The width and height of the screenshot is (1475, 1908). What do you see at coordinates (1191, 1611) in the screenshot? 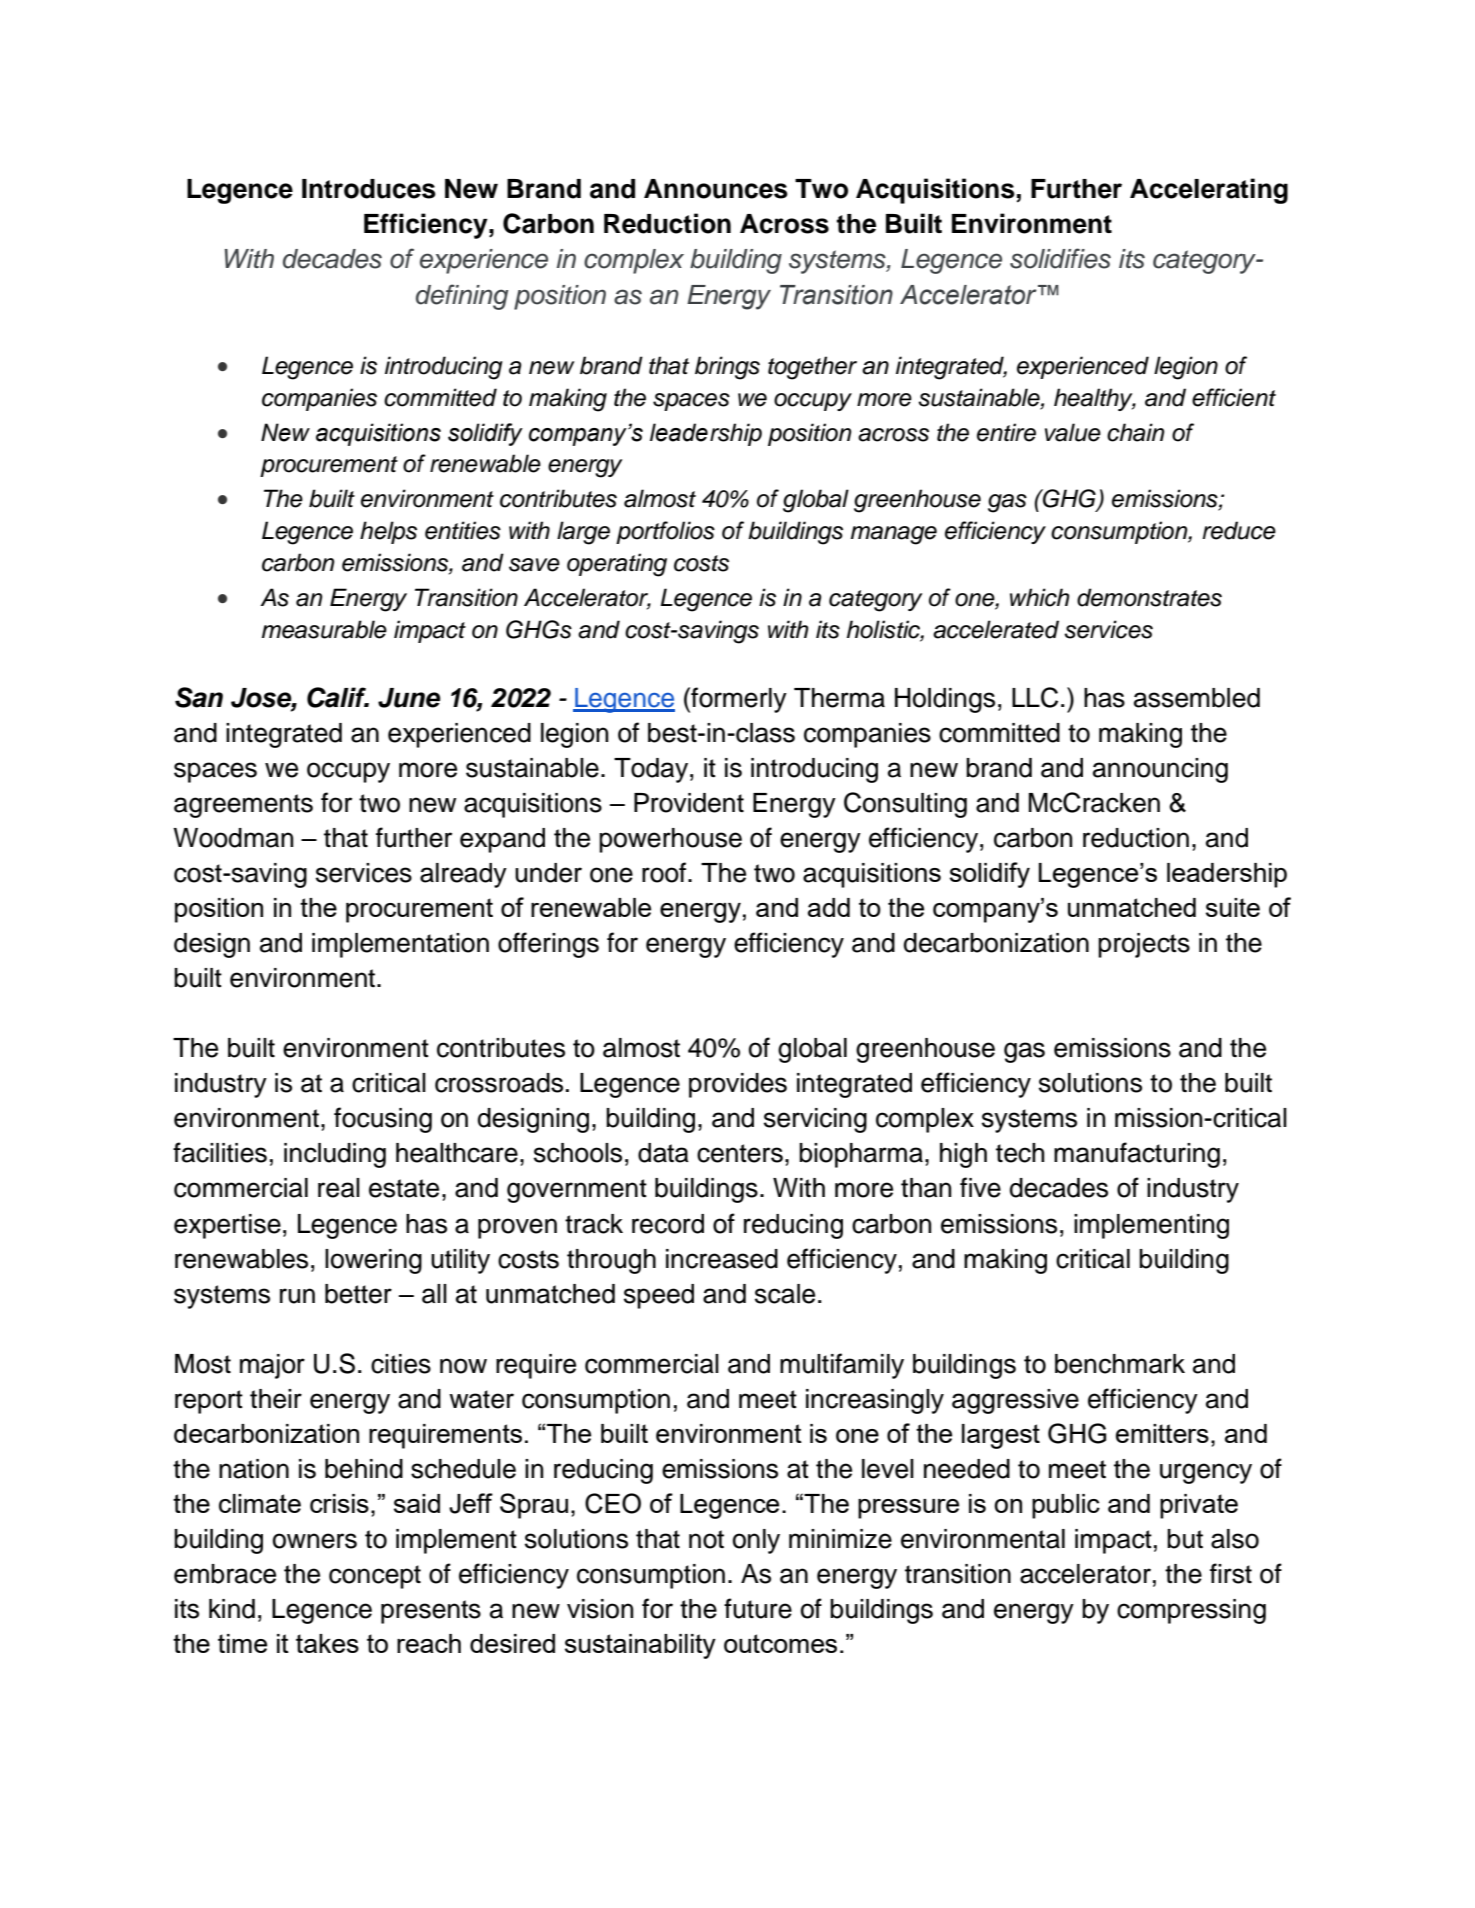
I see `compressing` at bounding box center [1191, 1611].
